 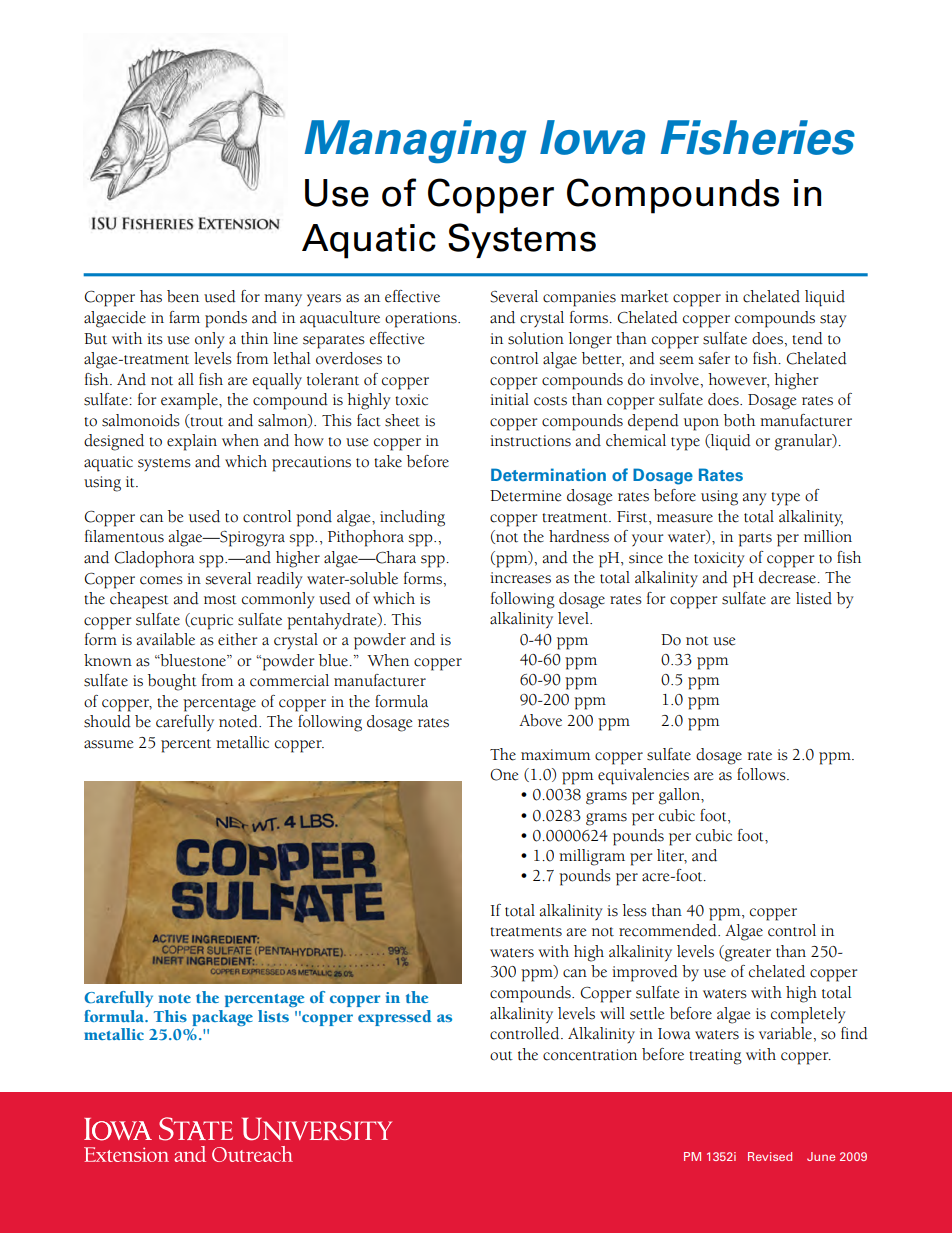 What do you see at coordinates (109, 744) in the image?
I see `assume` at bounding box center [109, 744].
